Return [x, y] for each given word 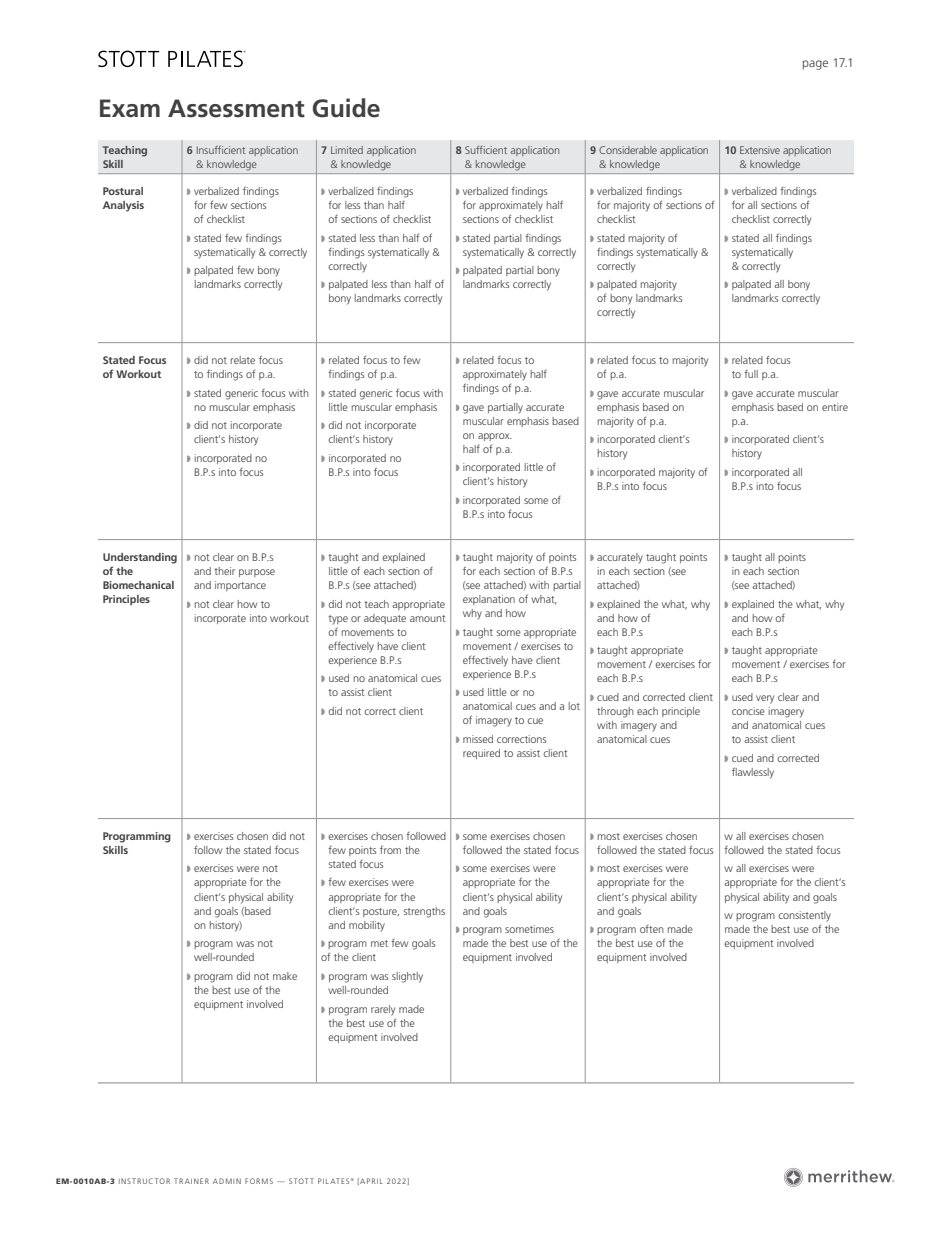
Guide [346, 108]
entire [835, 407]
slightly [407, 977]
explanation [489, 600]
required [481, 754]
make [285, 976]
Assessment [236, 108]
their [224, 571]
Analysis [123, 206]
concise [748, 711]
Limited [347, 150]
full [751, 374]
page [815, 65]
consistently [804, 916]
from [390, 849]
